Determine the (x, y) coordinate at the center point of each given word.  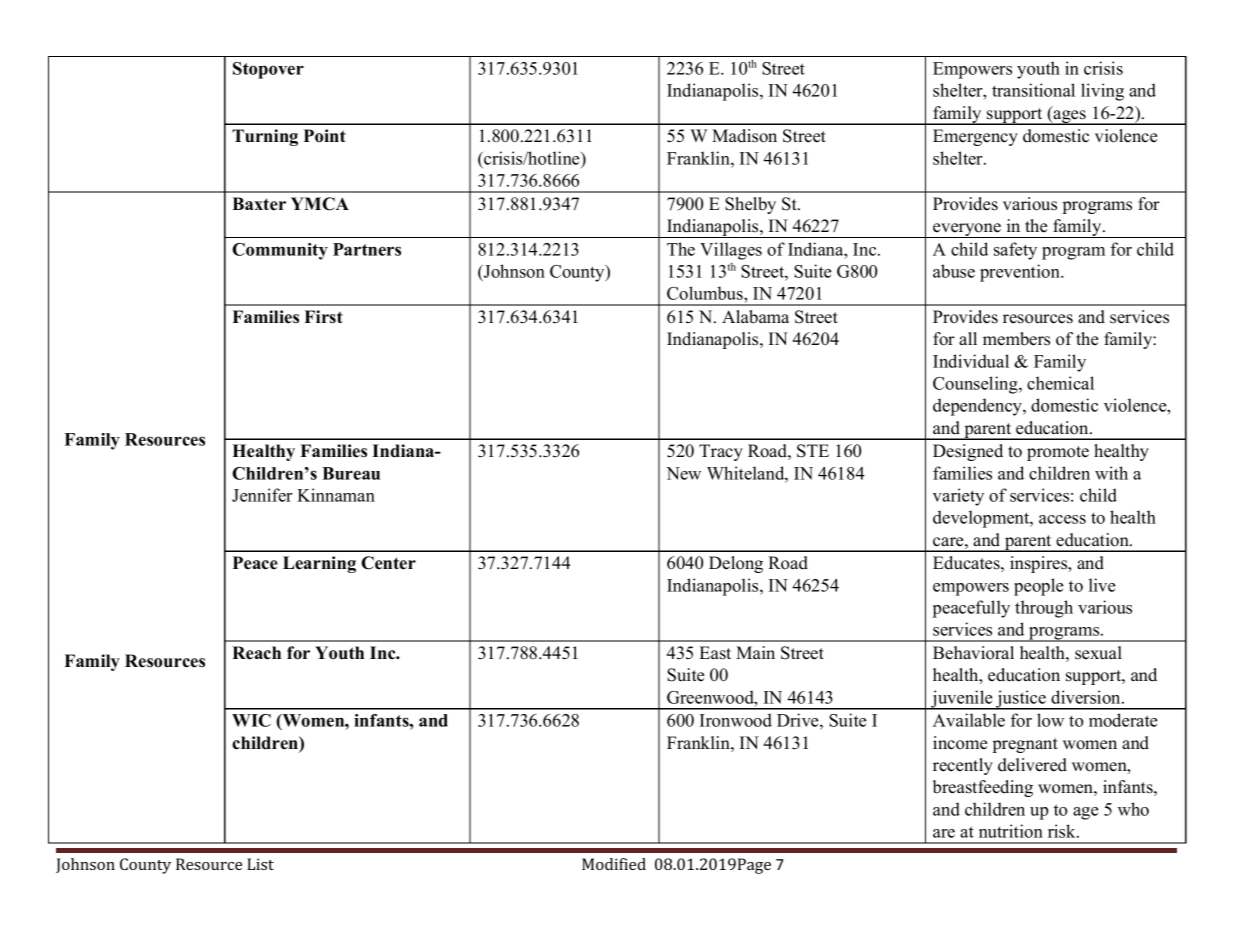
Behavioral (973, 653)
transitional (1033, 90)
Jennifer (262, 495)
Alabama (755, 317)
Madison (744, 136)
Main (755, 652)
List (260, 864)
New (683, 473)
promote (1058, 453)
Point (325, 136)
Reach (256, 653)
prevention (1021, 273)
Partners (367, 249)
